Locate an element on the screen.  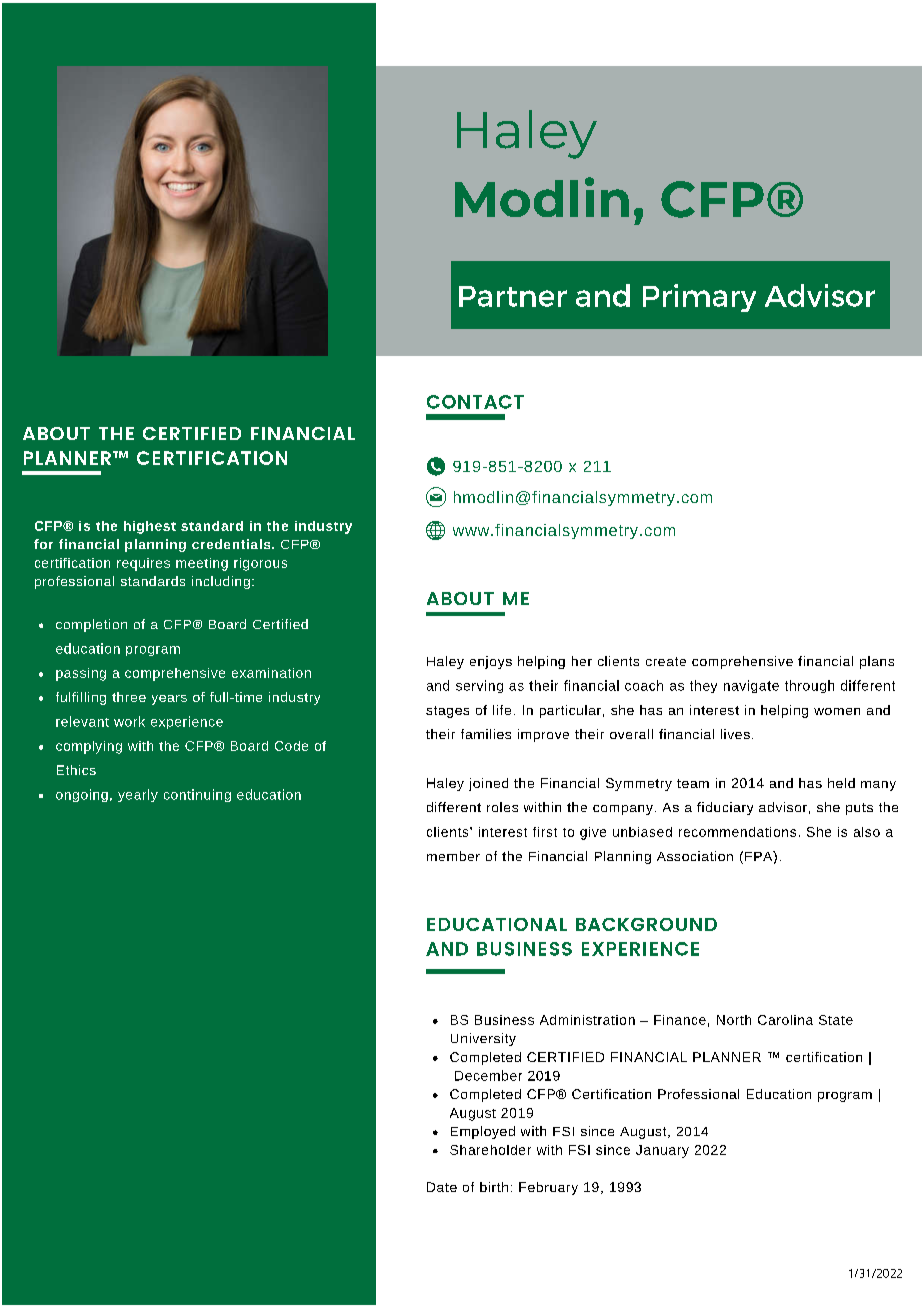
lives is located at coordinates (735, 734).
